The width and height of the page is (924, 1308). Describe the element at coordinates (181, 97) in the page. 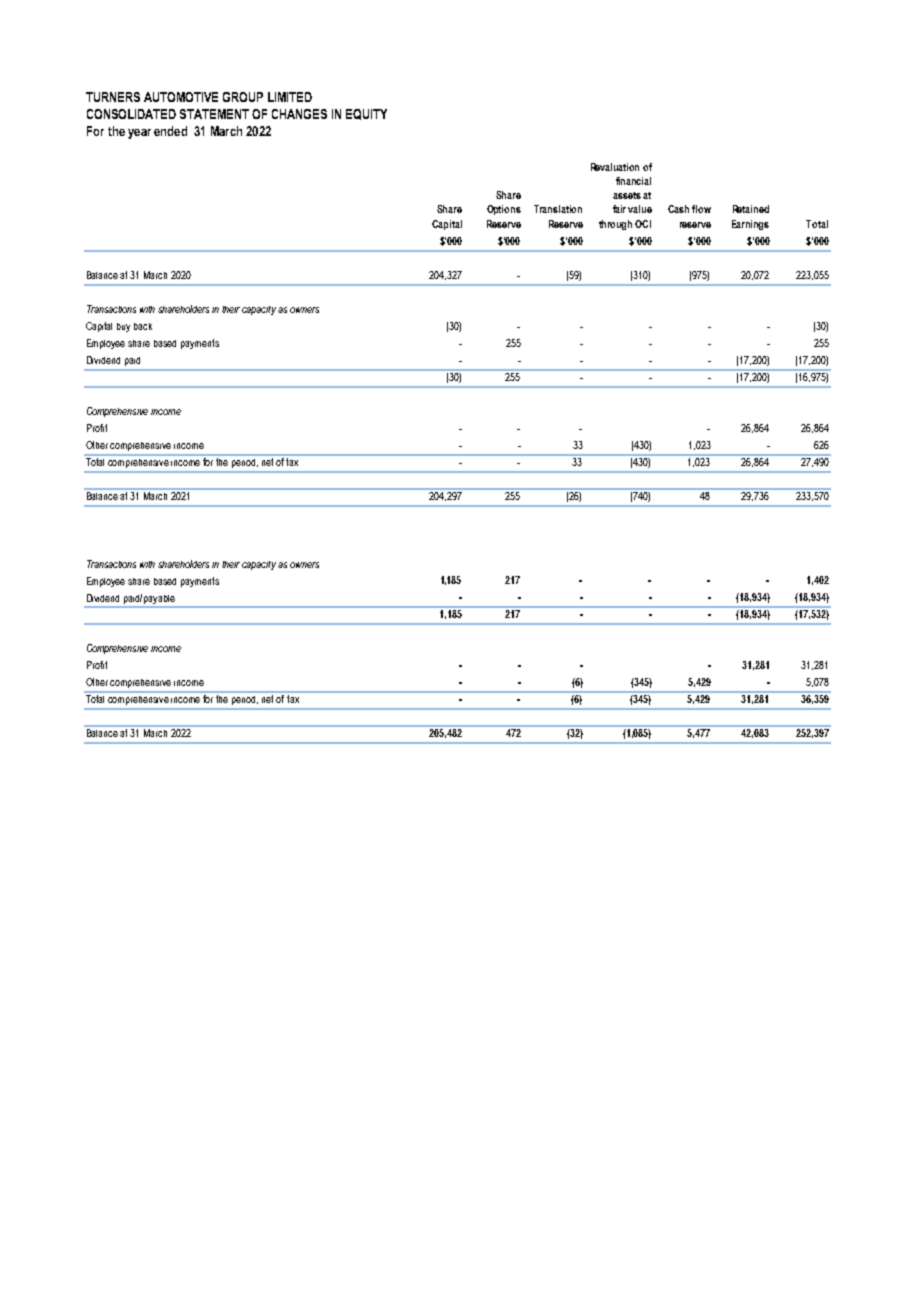

I see `AUTOMOTIVE` at that location.
